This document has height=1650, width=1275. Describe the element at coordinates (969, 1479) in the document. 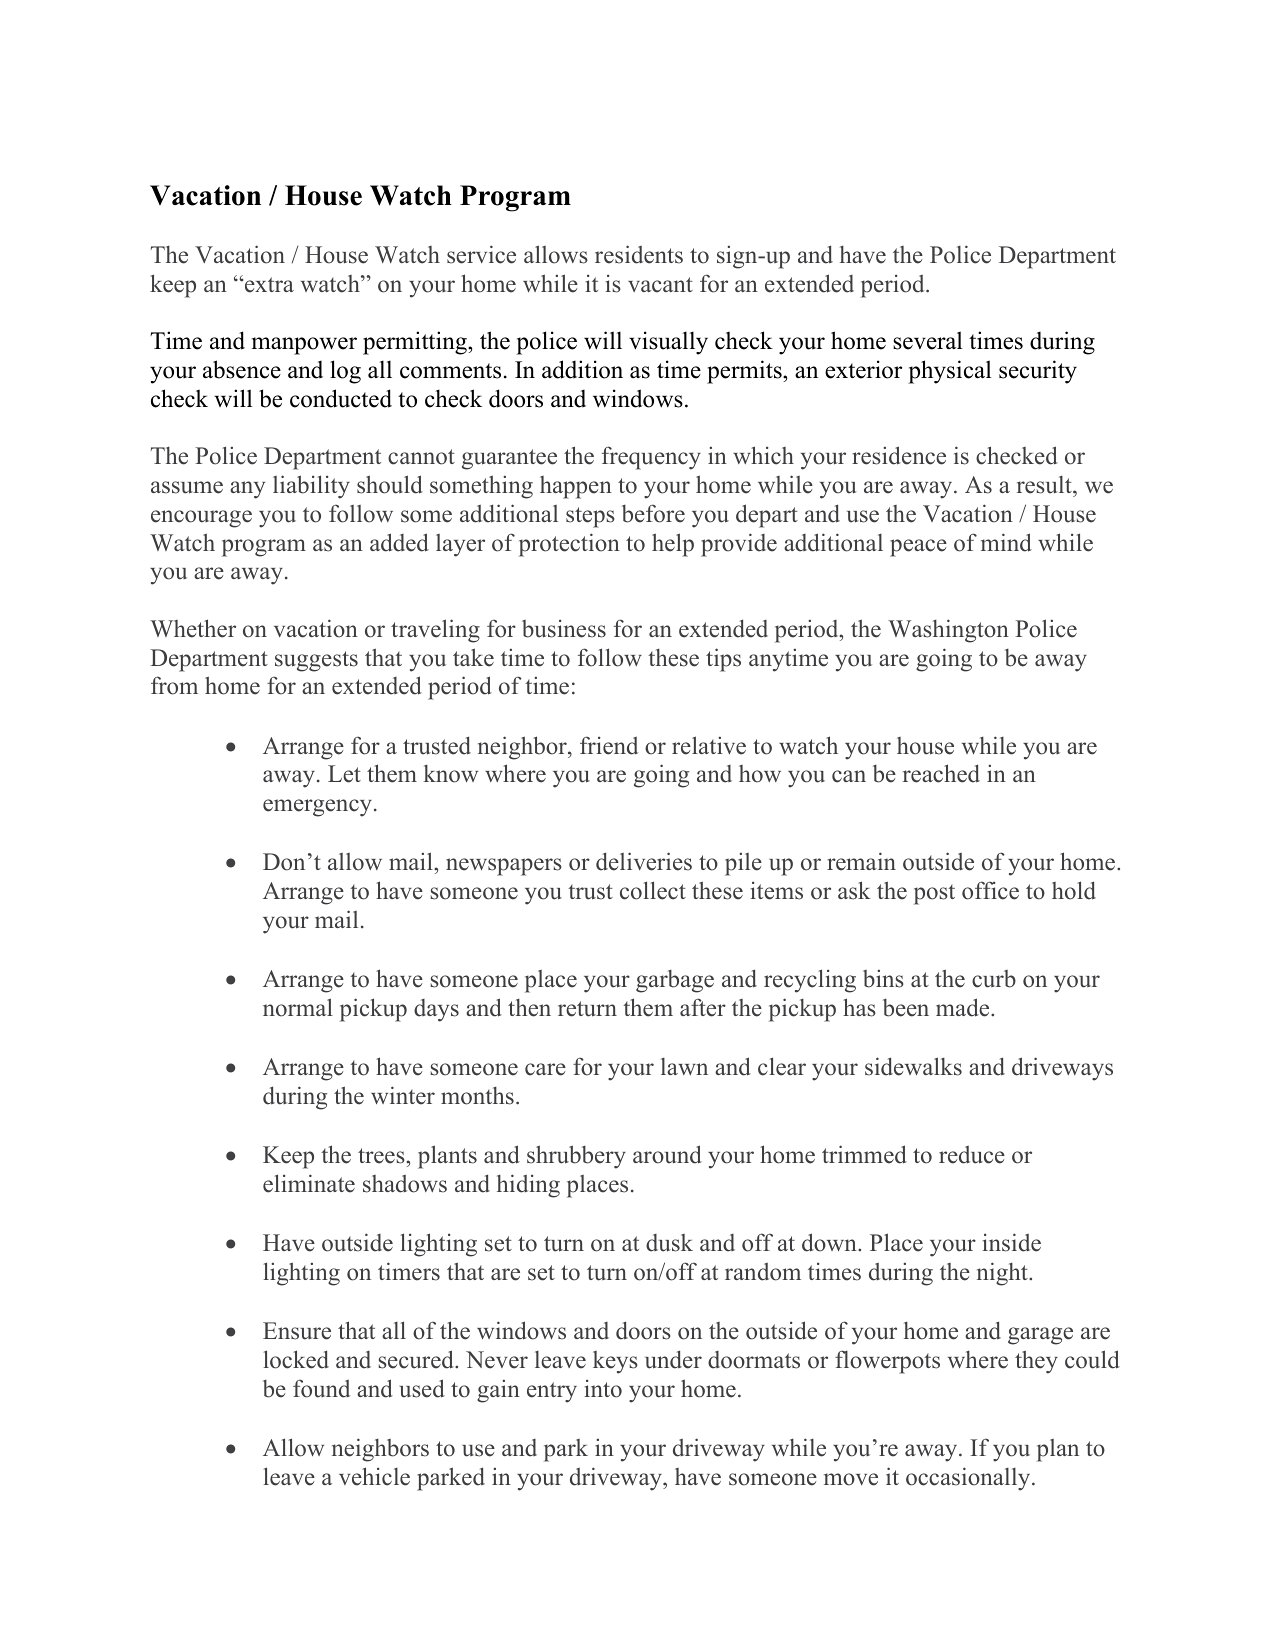

I see `occasionally` at that location.
